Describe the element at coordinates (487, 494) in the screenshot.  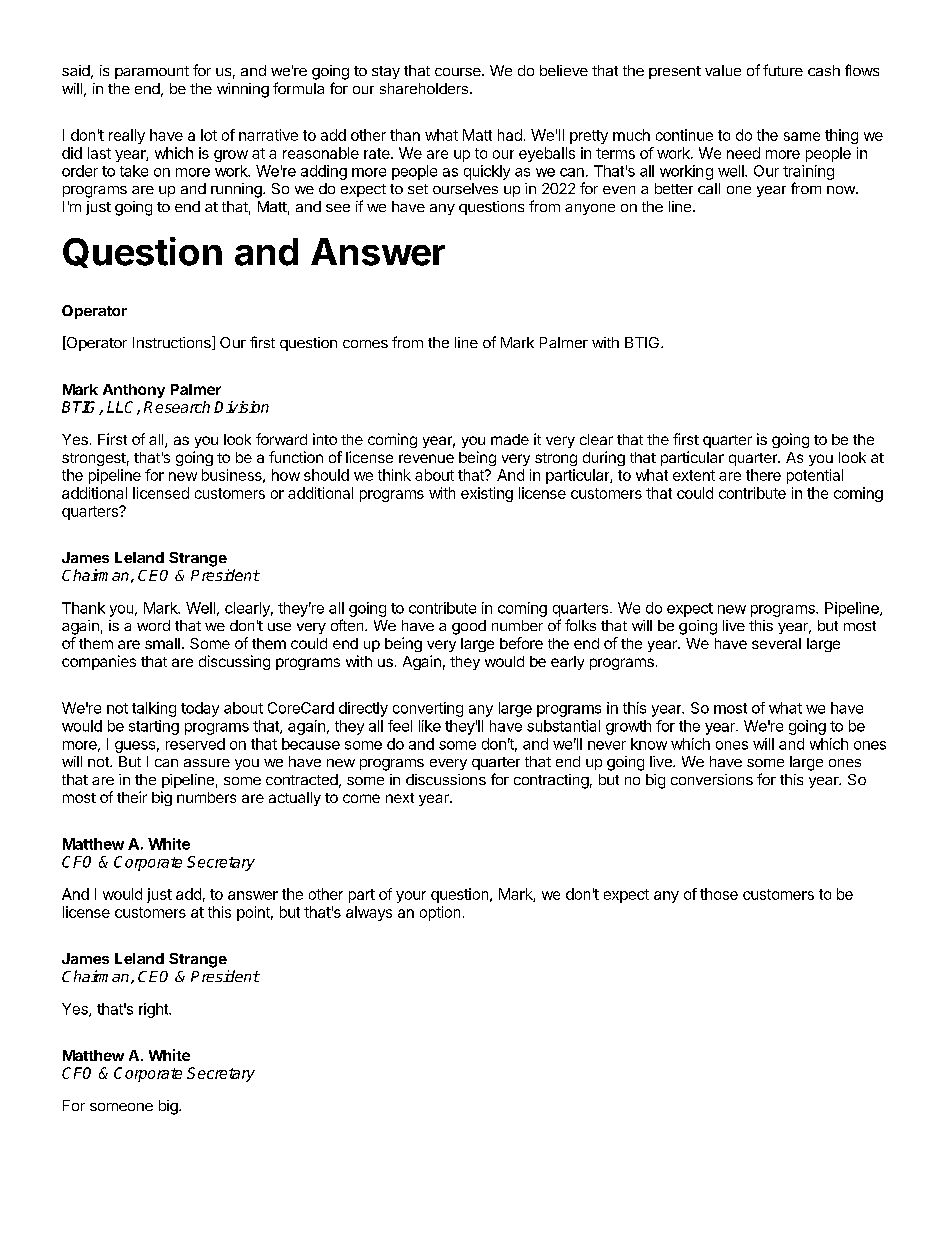
I see `existing` at that location.
